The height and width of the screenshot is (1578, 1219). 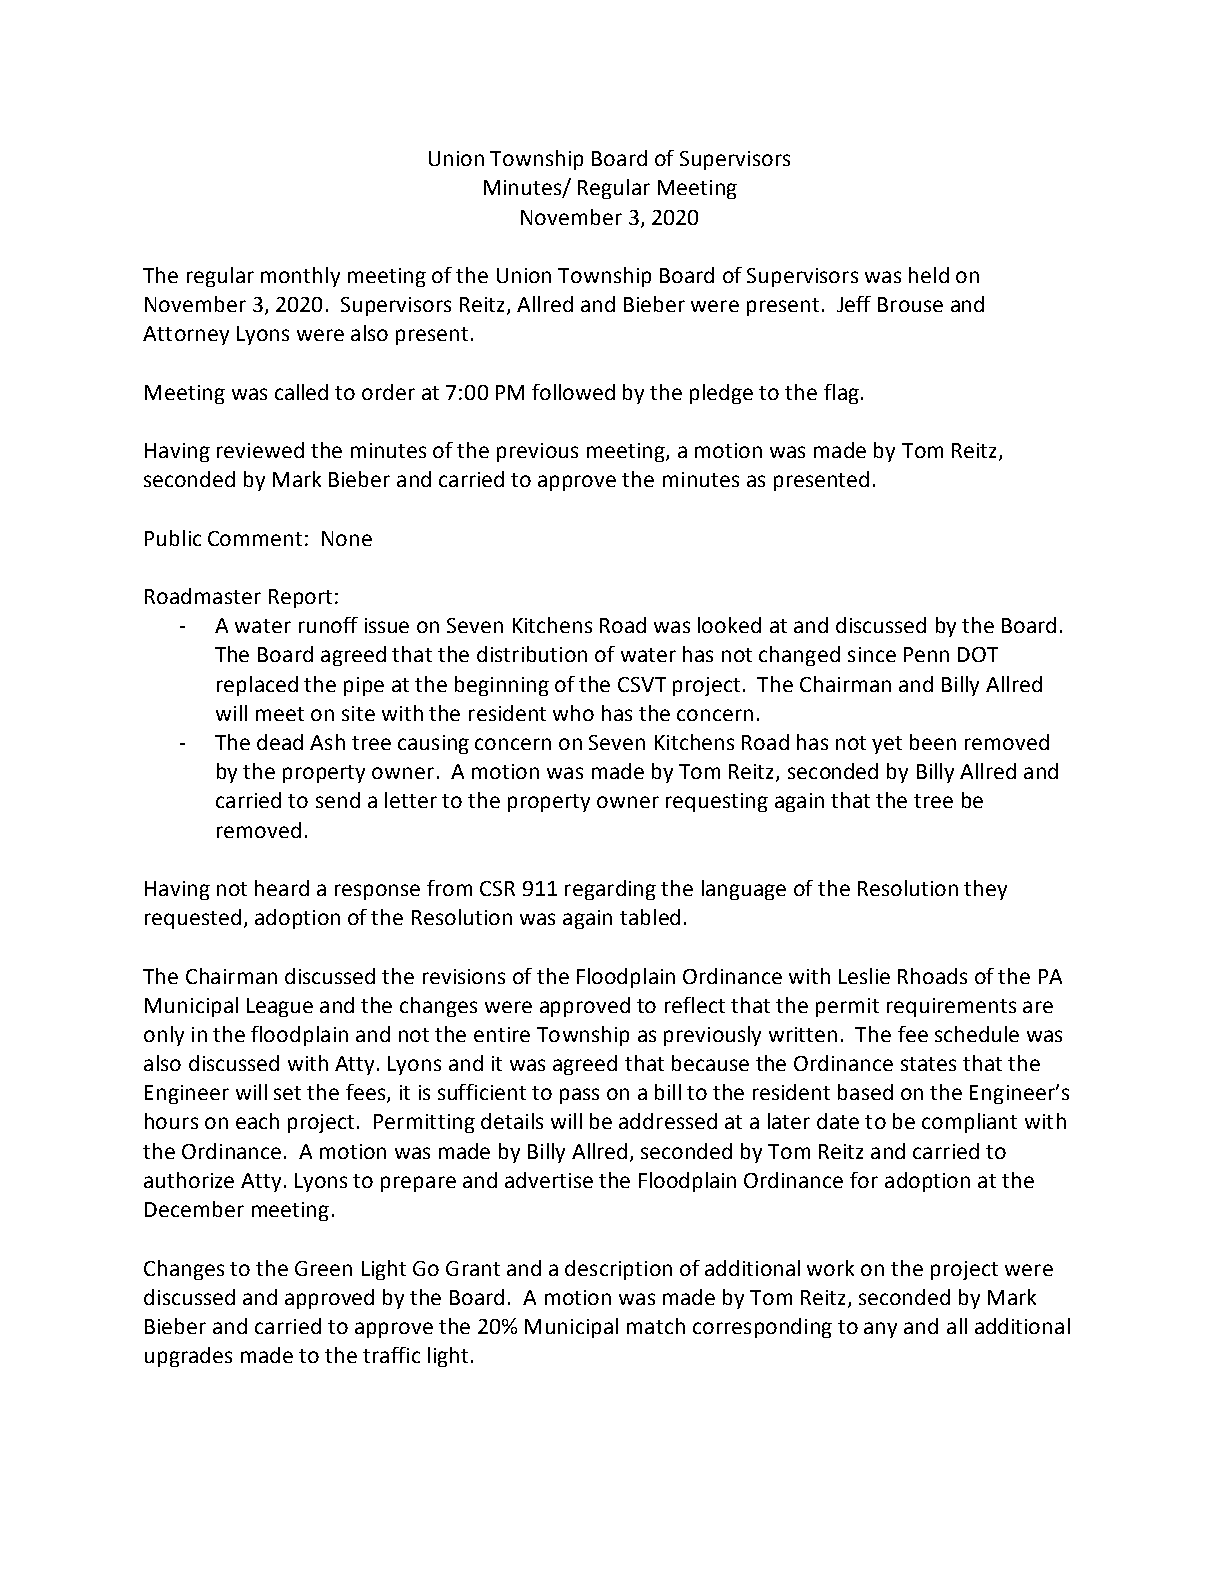 I want to click on upgrades, so click(x=188, y=1357).
